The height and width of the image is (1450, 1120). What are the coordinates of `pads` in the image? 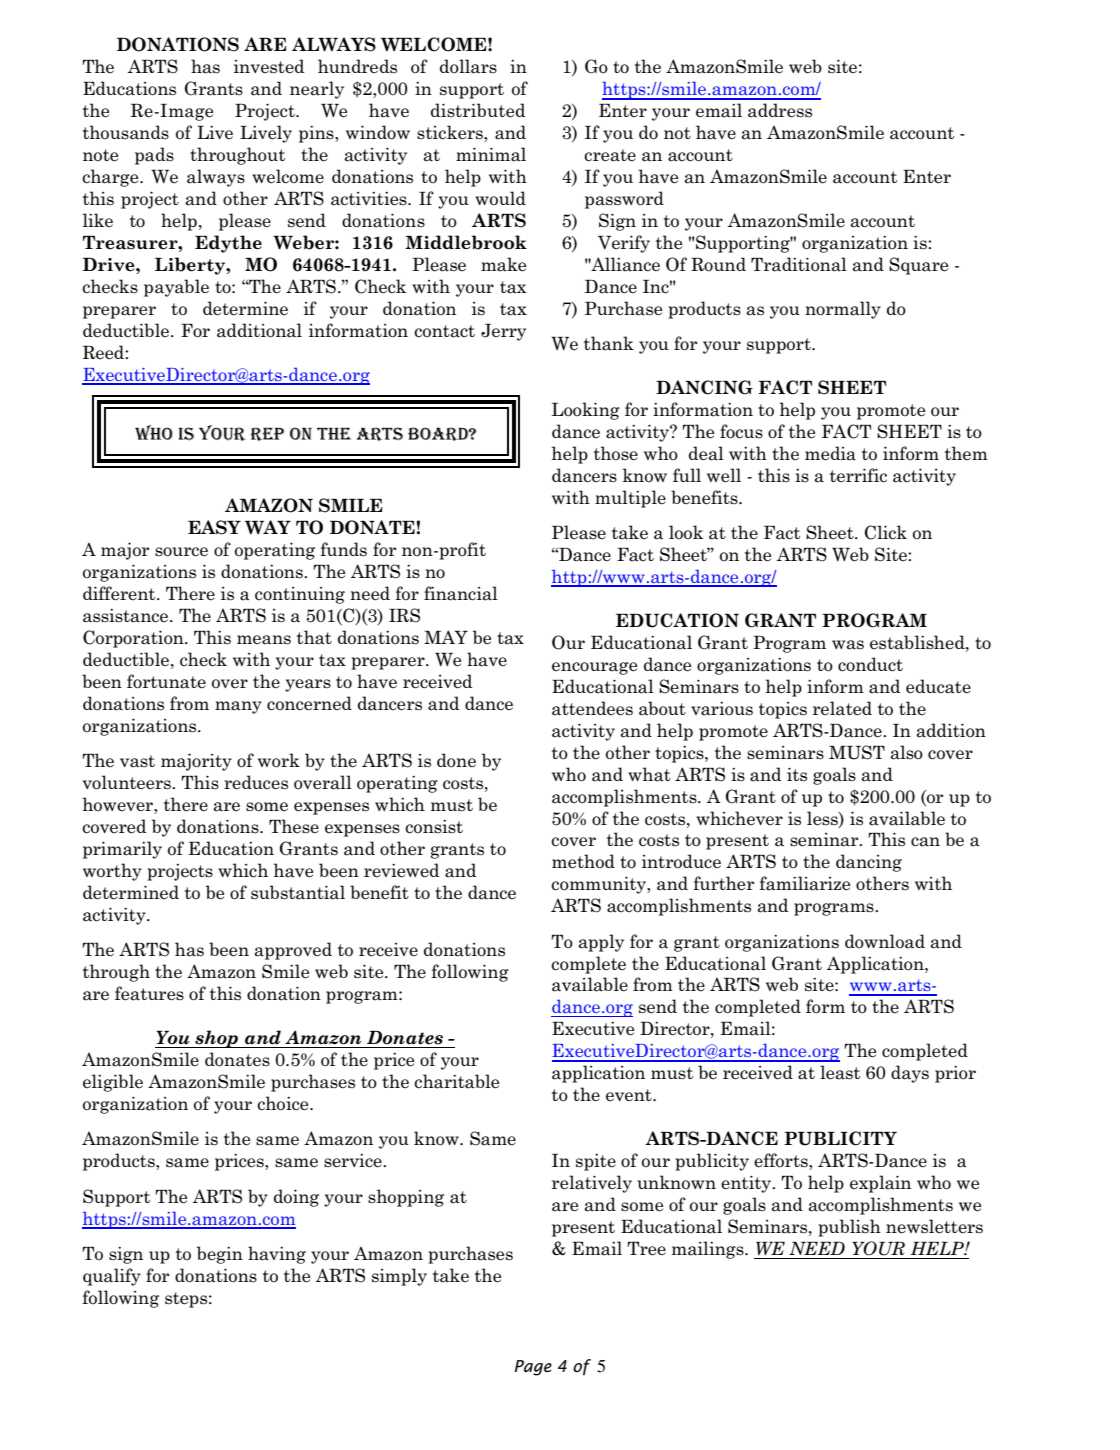 It's located at (154, 156).
